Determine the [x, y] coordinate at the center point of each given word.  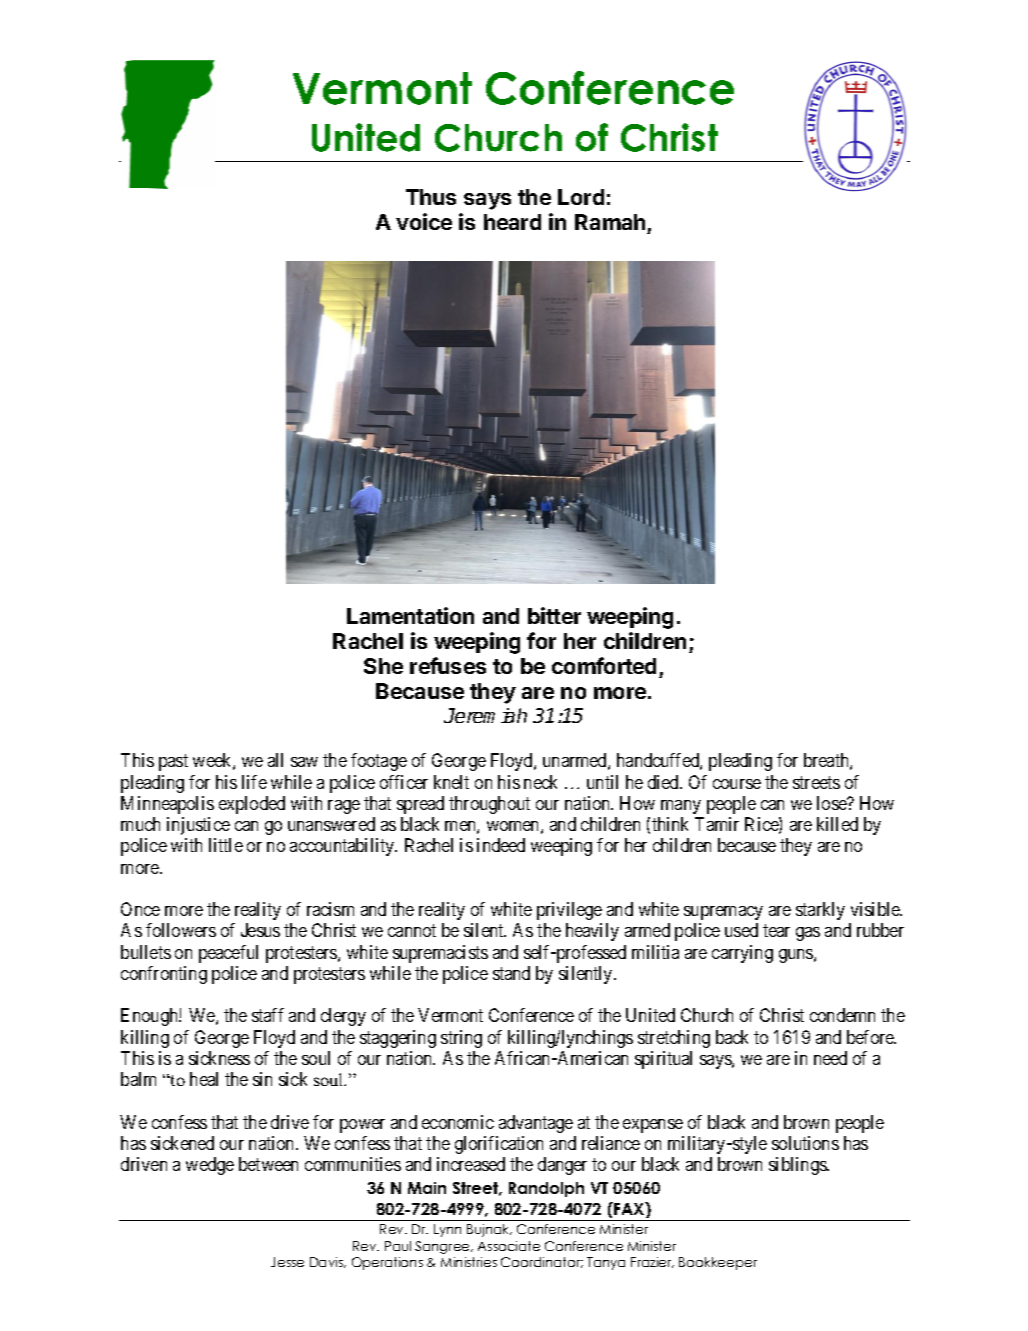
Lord [581, 197]
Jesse [287, 1262]
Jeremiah [485, 715]
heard [512, 222]
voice [424, 221]
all [275, 760]
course [737, 784]
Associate [509, 1246]
